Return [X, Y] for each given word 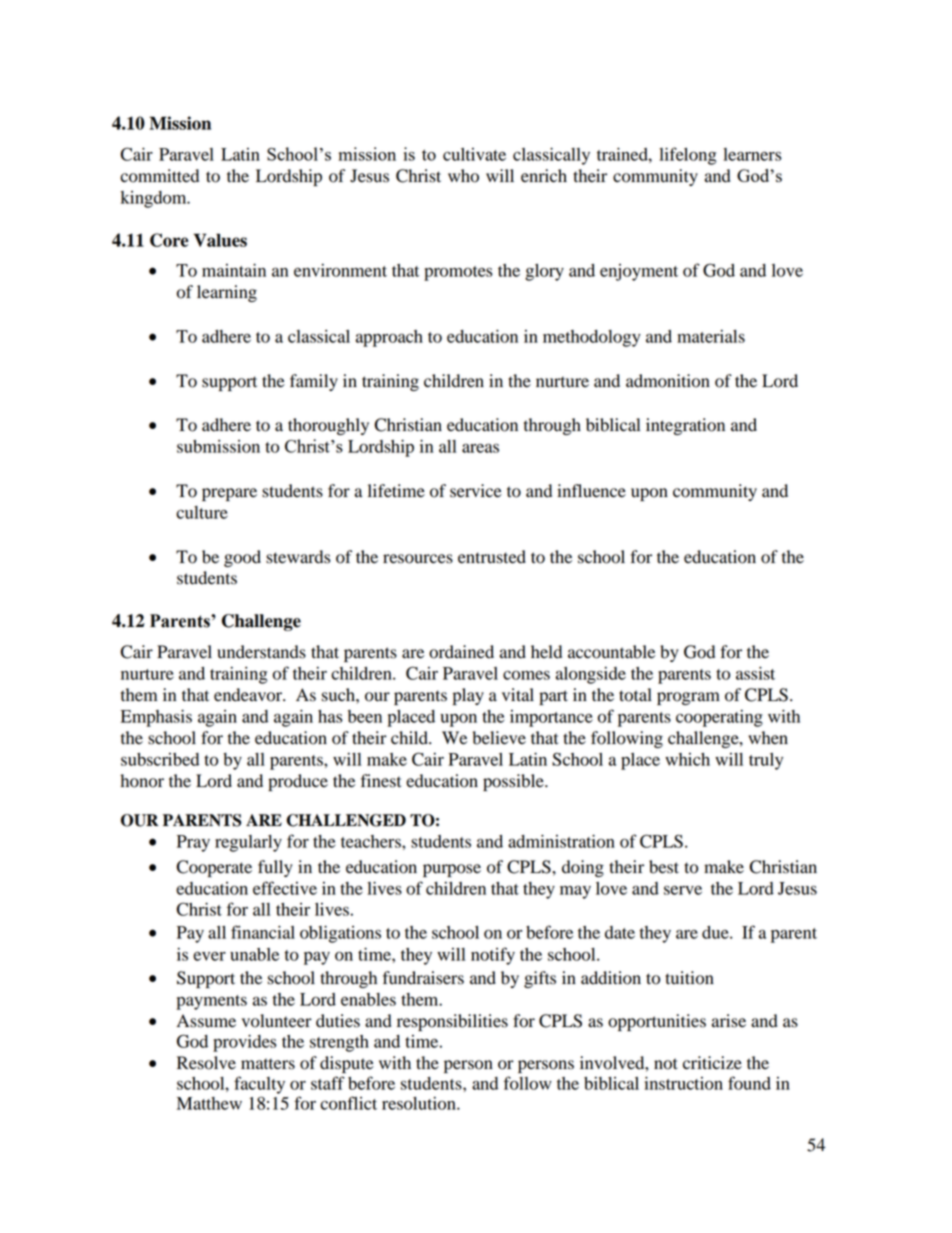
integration [685, 426]
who [463, 176]
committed [159, 176]
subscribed [160, 759]
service [476, 491]
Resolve [206, 1063]
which [687, 759]
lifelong [688, 156]
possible [514, 782]
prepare [229, 494]
